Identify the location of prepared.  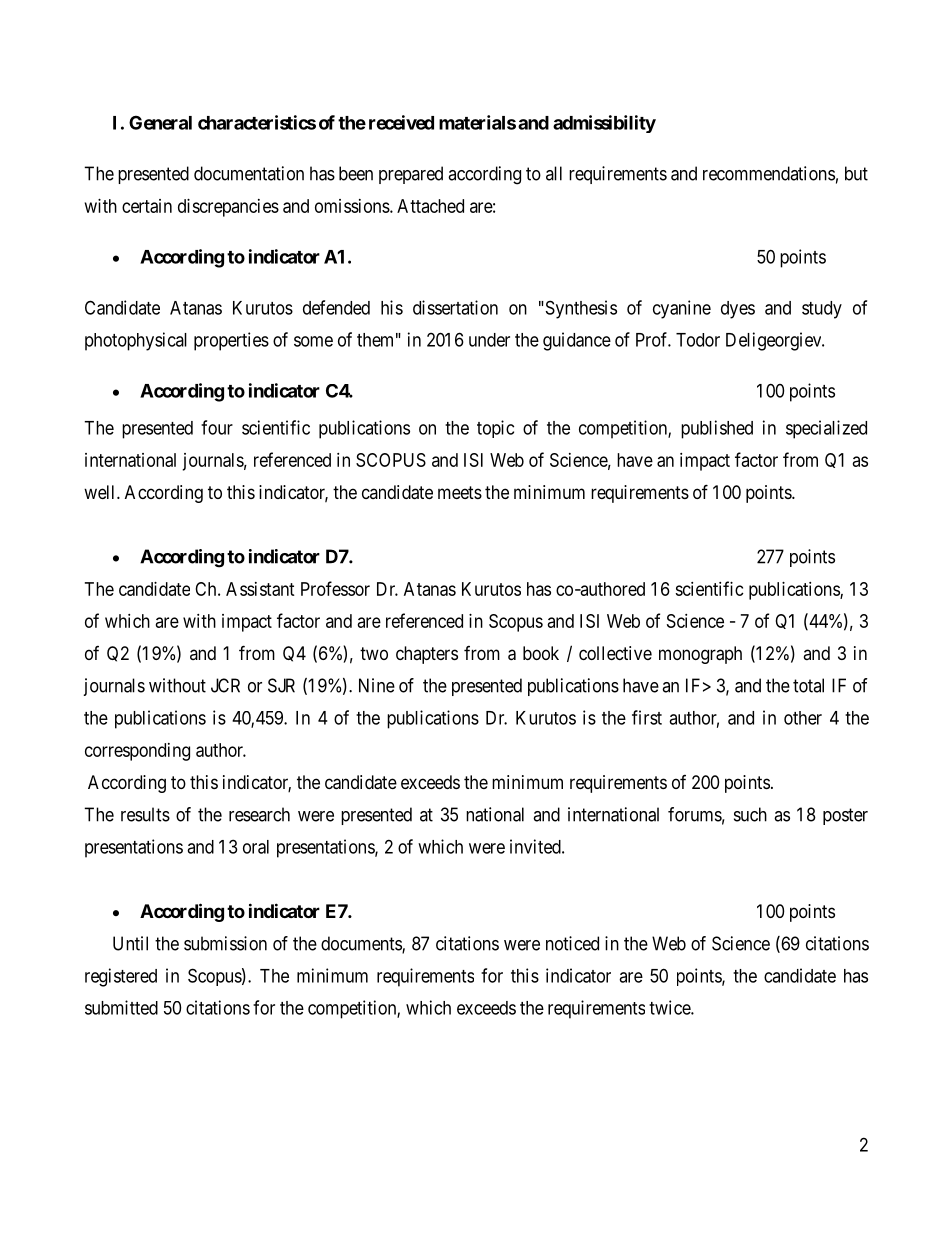
(411, 175).
